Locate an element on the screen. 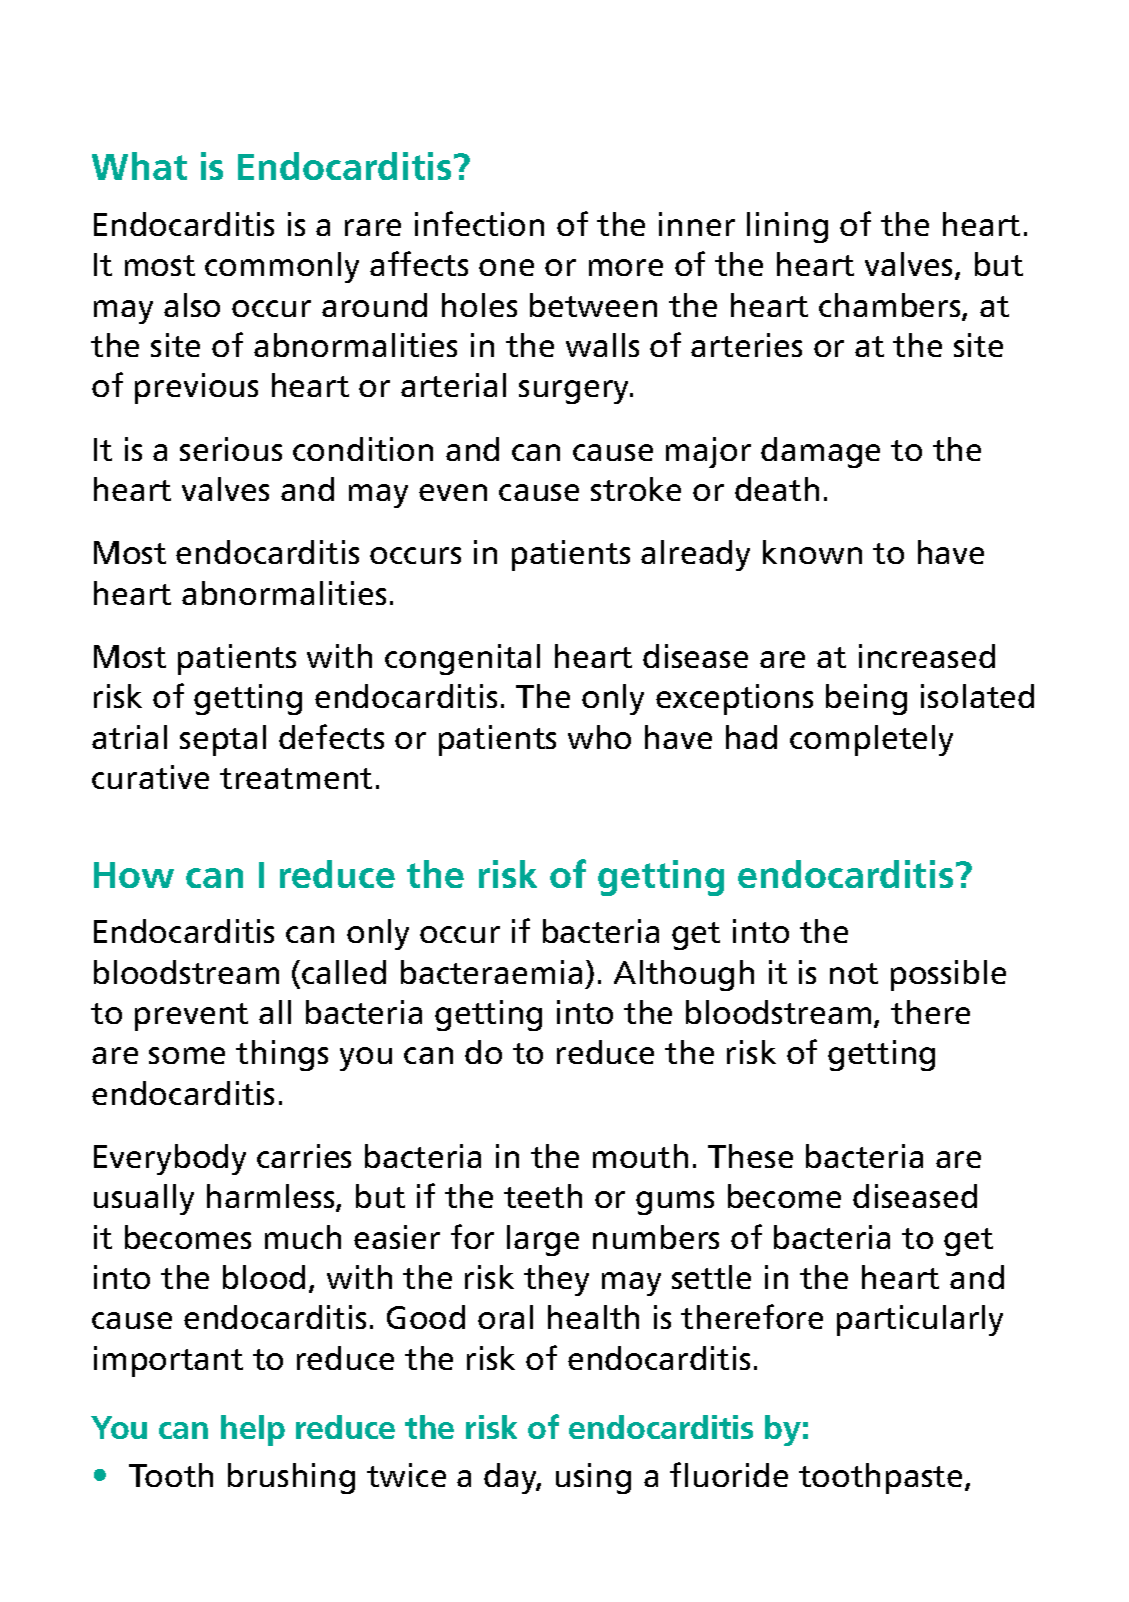 This screenshot has height=1602, width=1129. help is located at coordinates (253, 1430).
